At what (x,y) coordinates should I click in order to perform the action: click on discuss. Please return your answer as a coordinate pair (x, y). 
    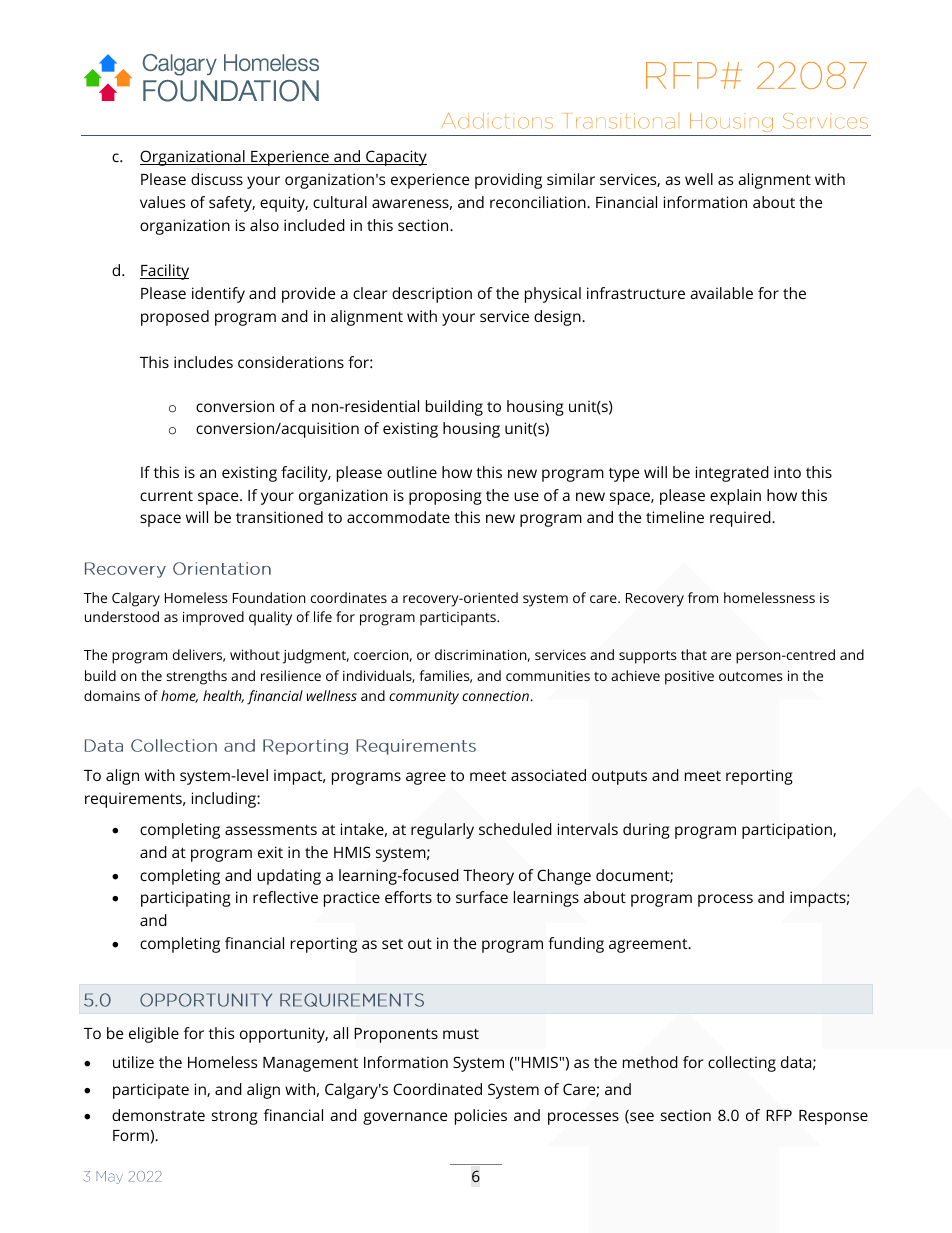
    Looking at the image, I should click on (217, 179).
